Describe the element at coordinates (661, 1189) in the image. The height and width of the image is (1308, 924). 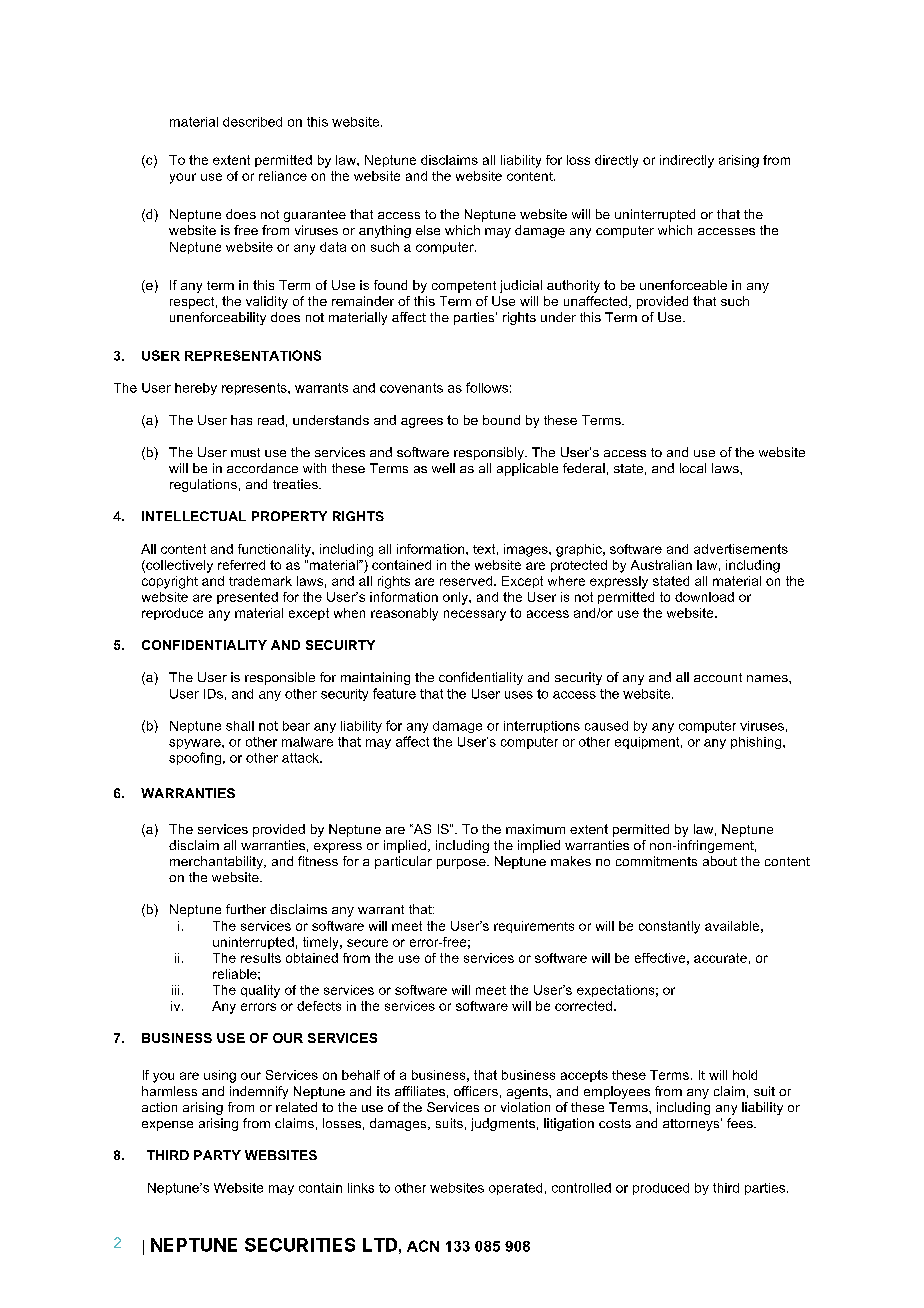
I see `produced` at that location.
